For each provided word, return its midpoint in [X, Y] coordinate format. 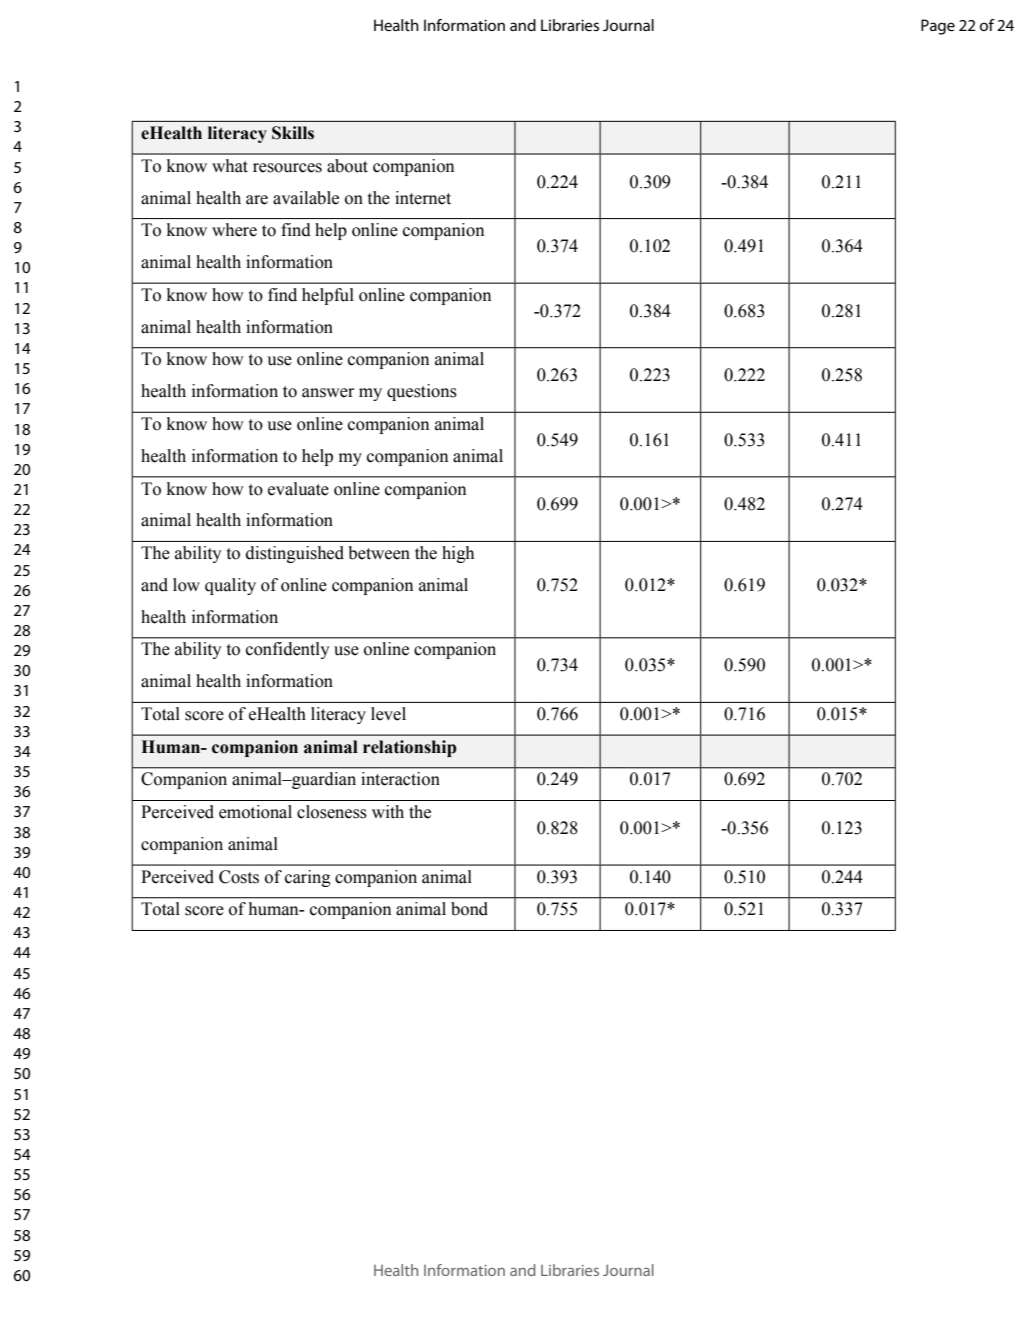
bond [469, 909]
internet [423, 198]
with [388, 812]
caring [308, 878]
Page [938, 27]
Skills [293, 133]
